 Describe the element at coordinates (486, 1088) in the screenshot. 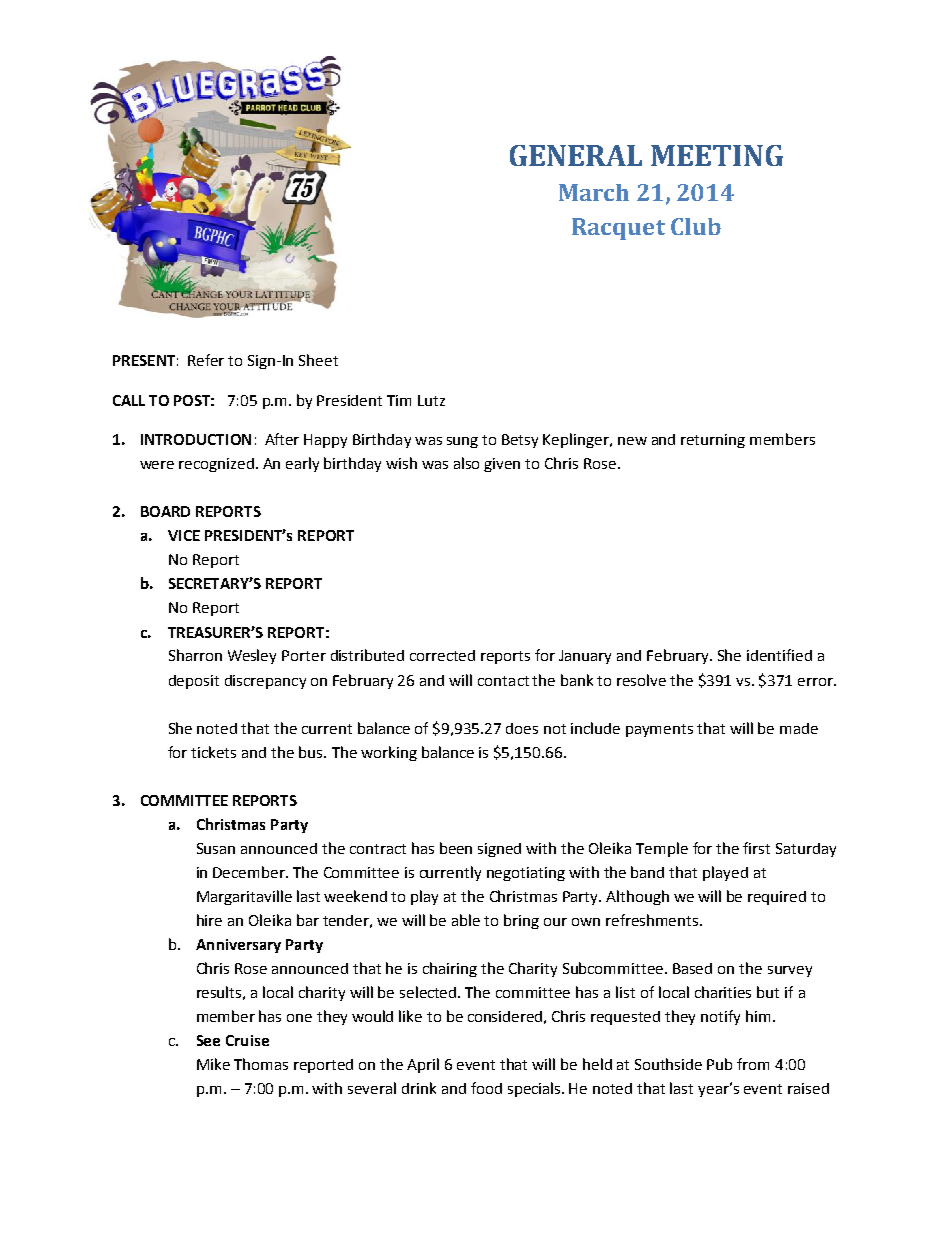

I see `food` at that location.
